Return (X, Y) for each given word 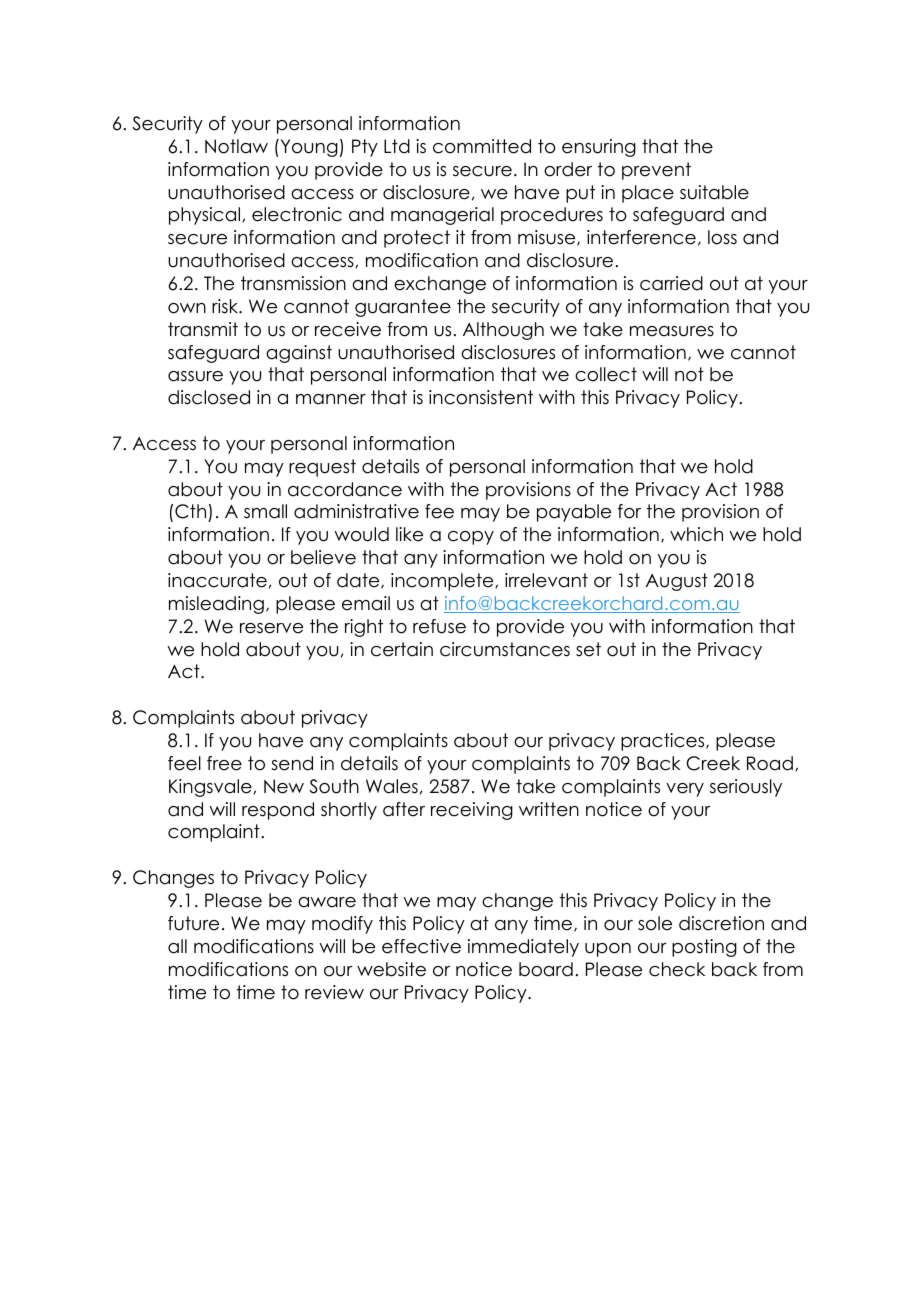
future (193, 923)
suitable (714, 192)
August (677, 582)
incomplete (443, 582)
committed (482, 146)
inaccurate (217, 580)
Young (308, 148)
